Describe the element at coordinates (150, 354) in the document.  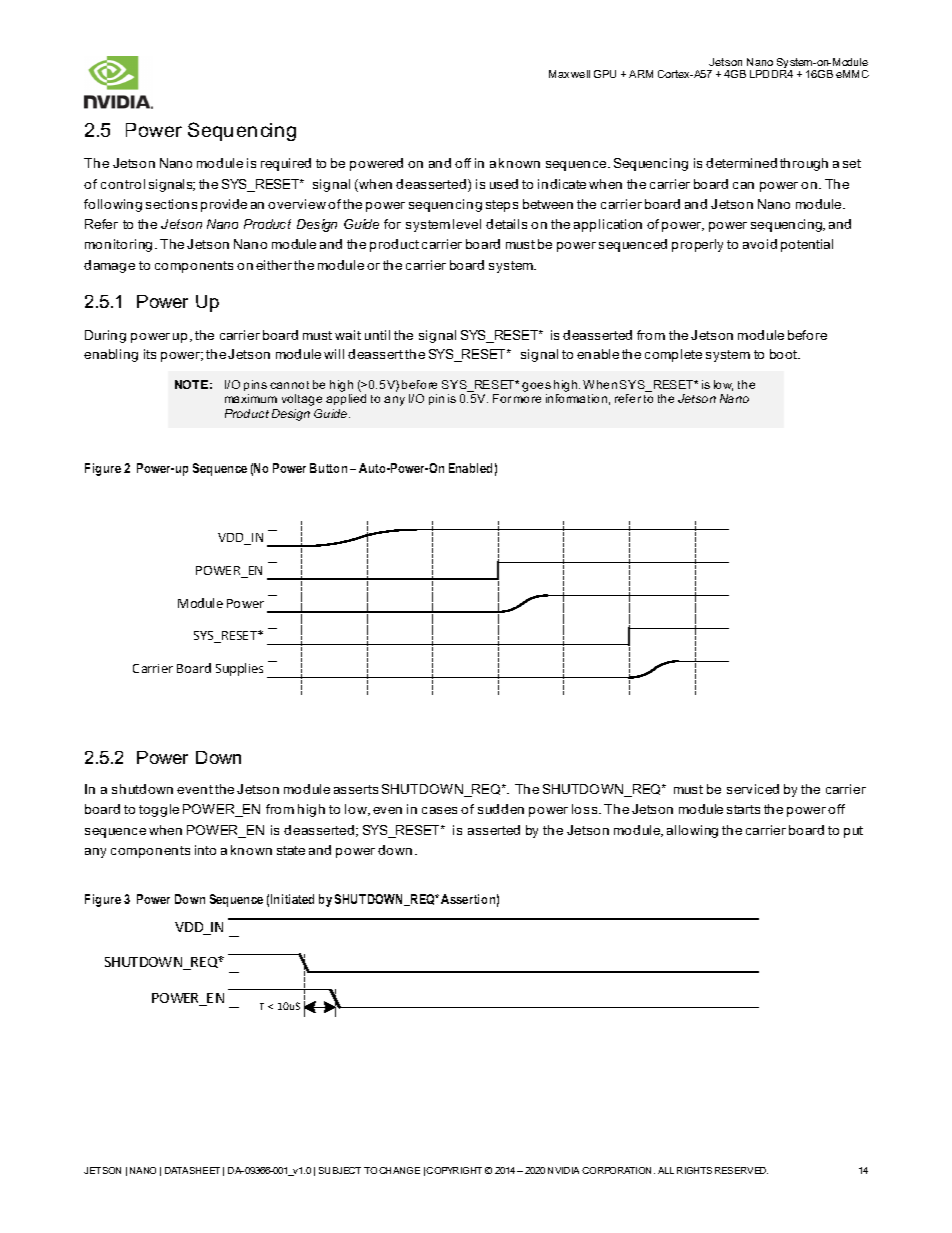
I see `its` at that location.
